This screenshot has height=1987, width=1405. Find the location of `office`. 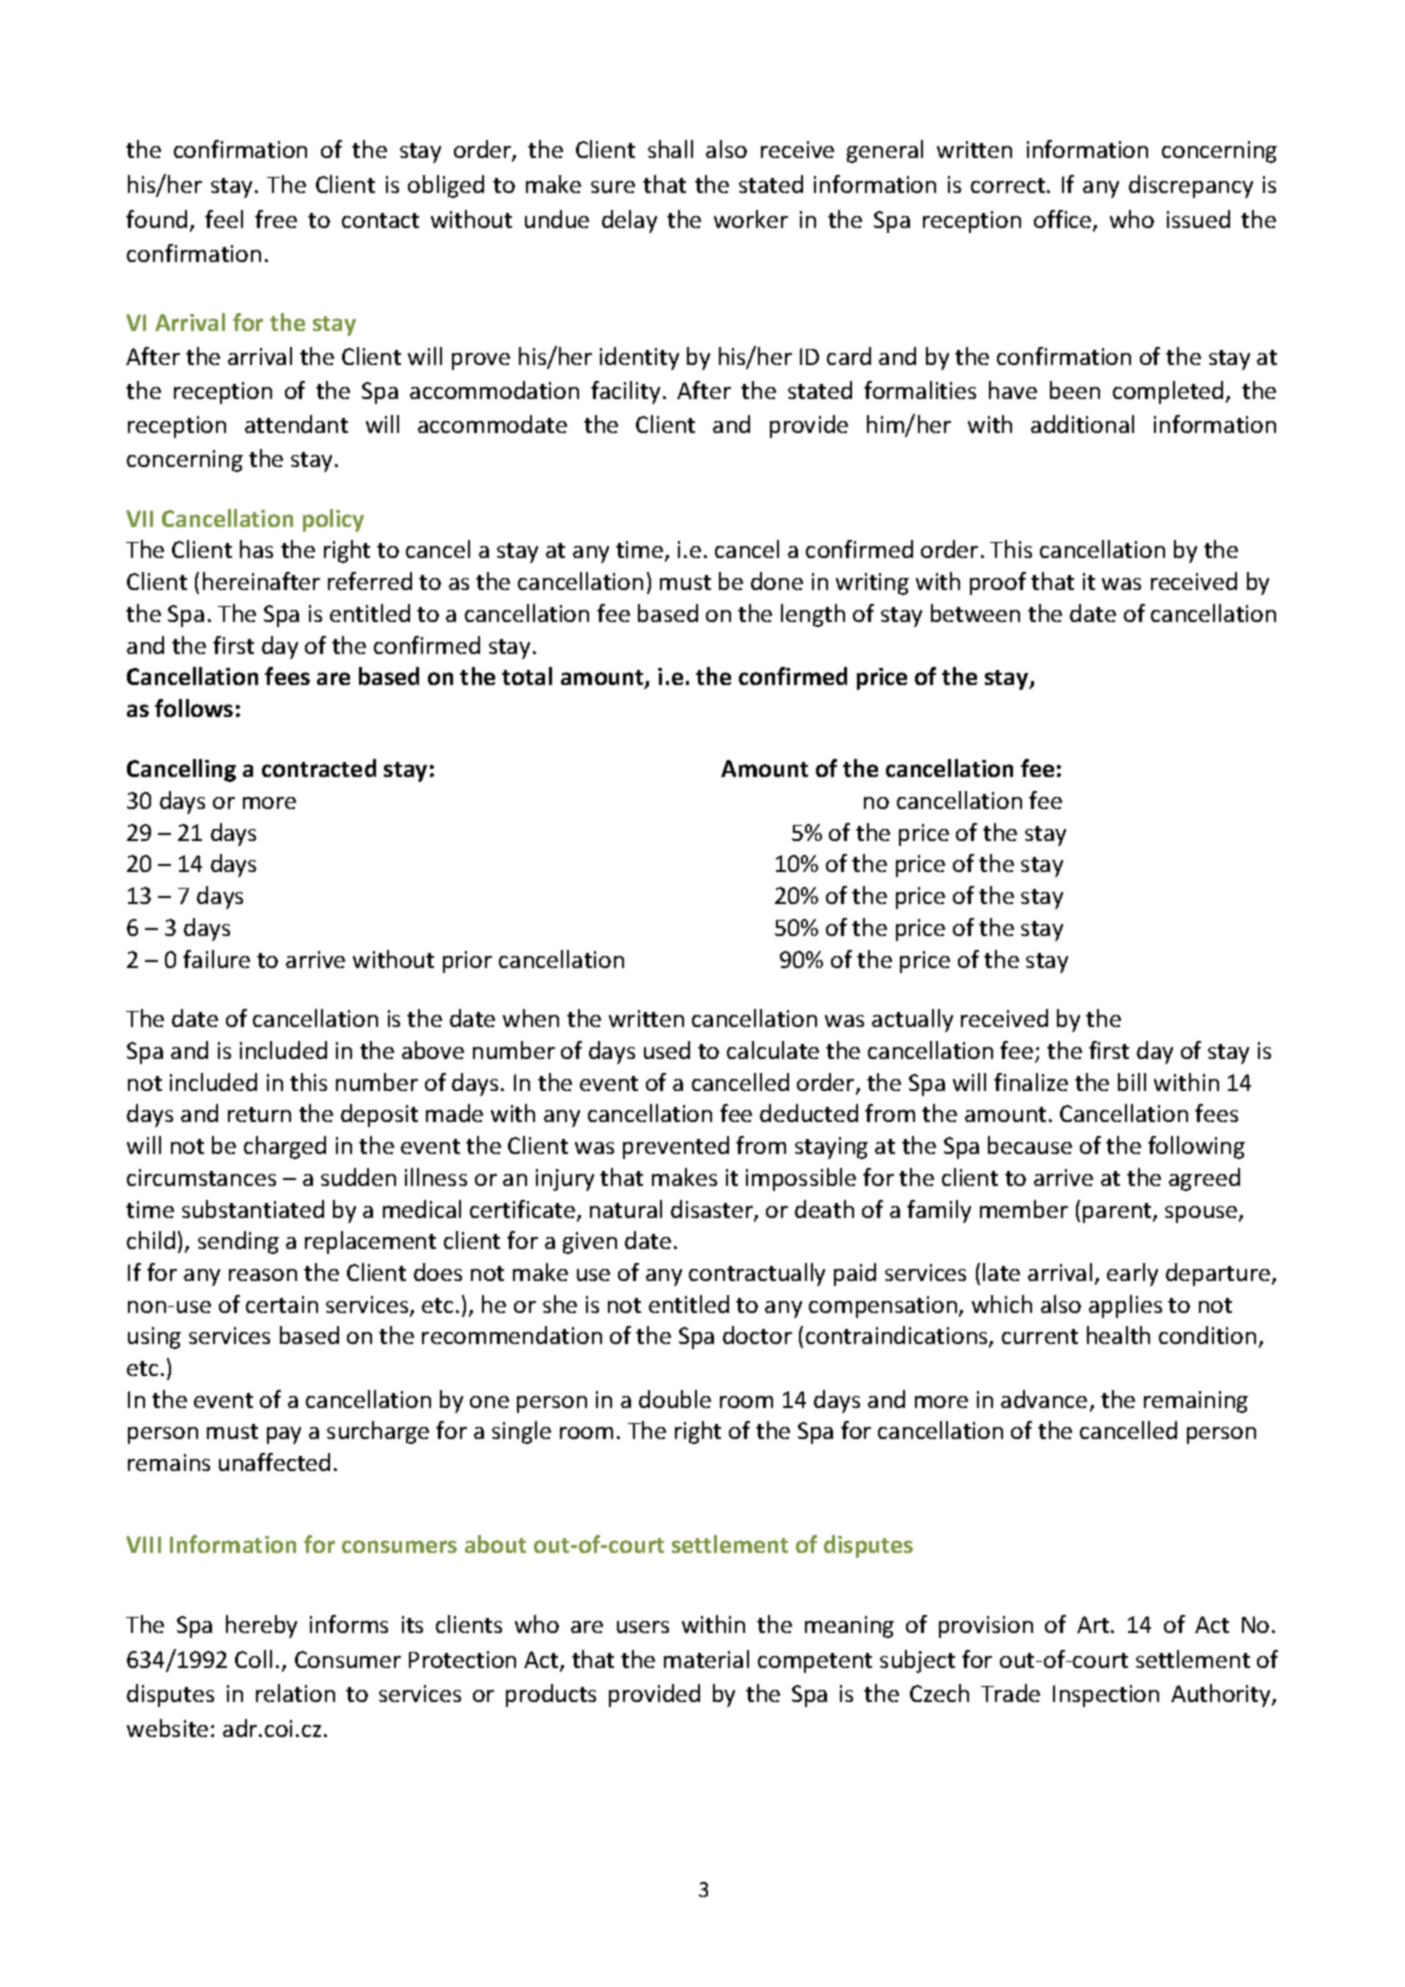

office is located at coordinates (1064, 220).
